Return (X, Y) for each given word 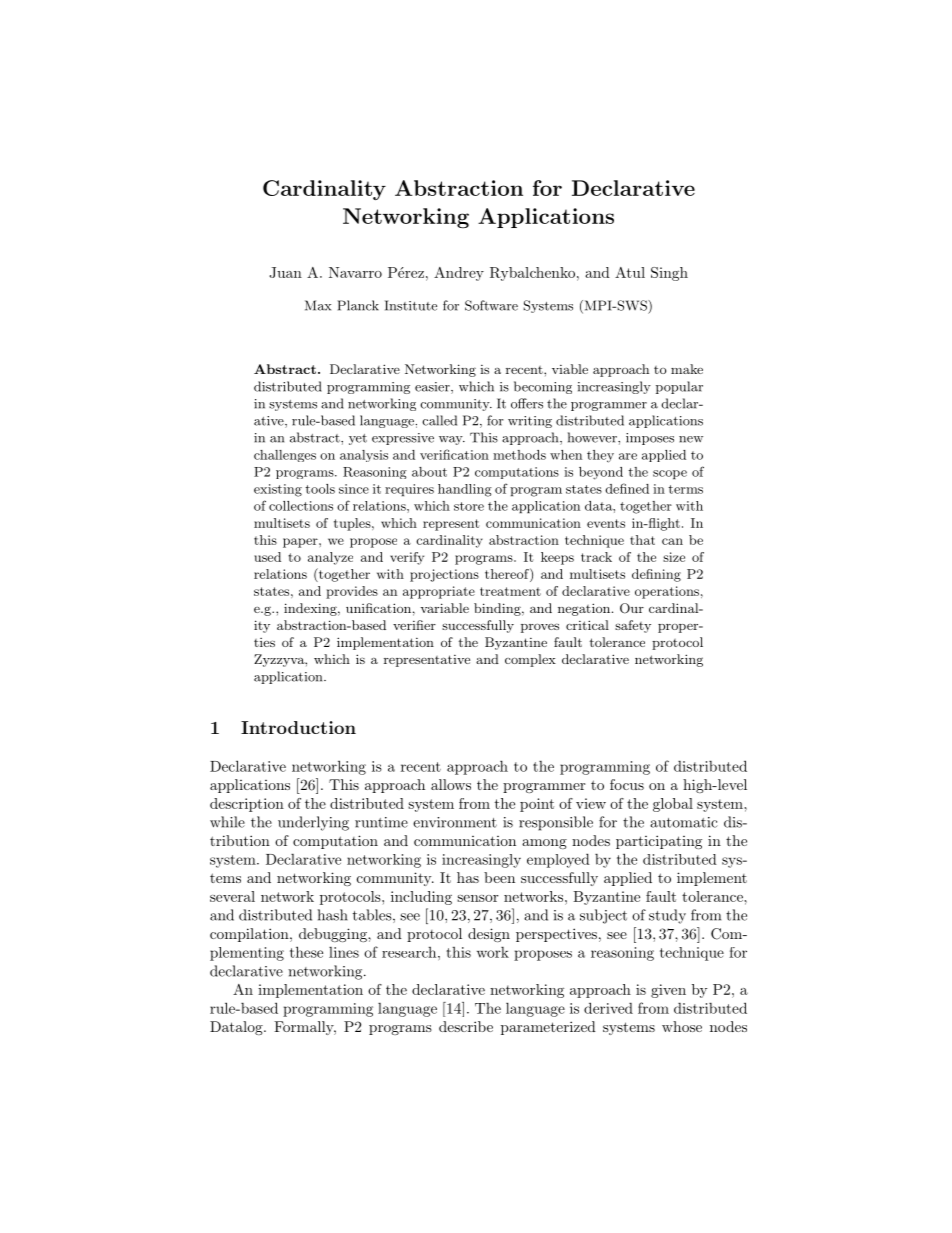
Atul (630, 272)
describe (466, 1026)
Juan (285, 272)
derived (608, 1008)
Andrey (459, 274)
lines (344, 952)
